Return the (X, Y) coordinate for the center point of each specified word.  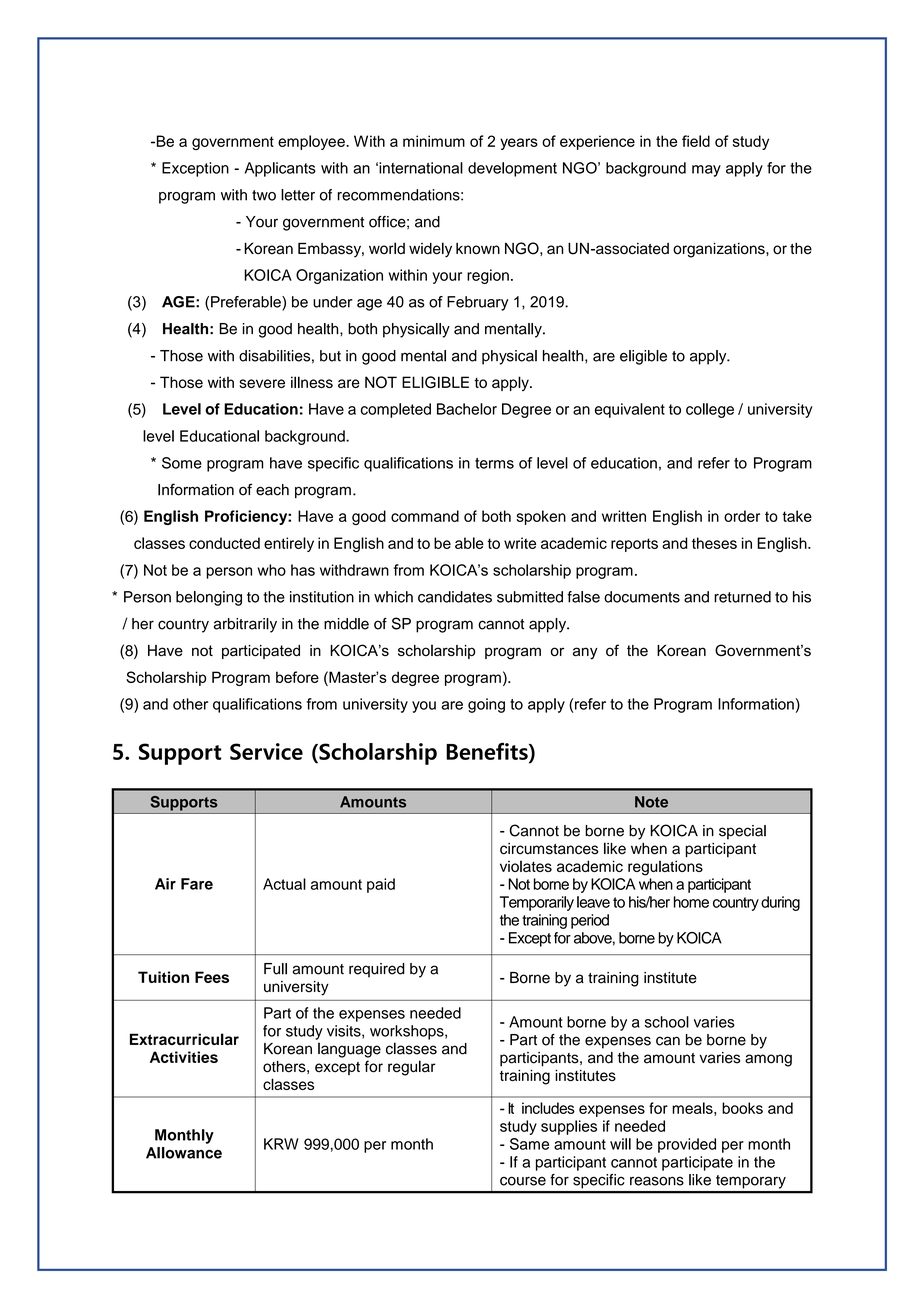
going (486, 705)
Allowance (184, 1153)
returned (742, 597)
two (264, 195)
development (512, 169)
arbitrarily (245, 625)
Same (529, 1144)
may (706, 171)
